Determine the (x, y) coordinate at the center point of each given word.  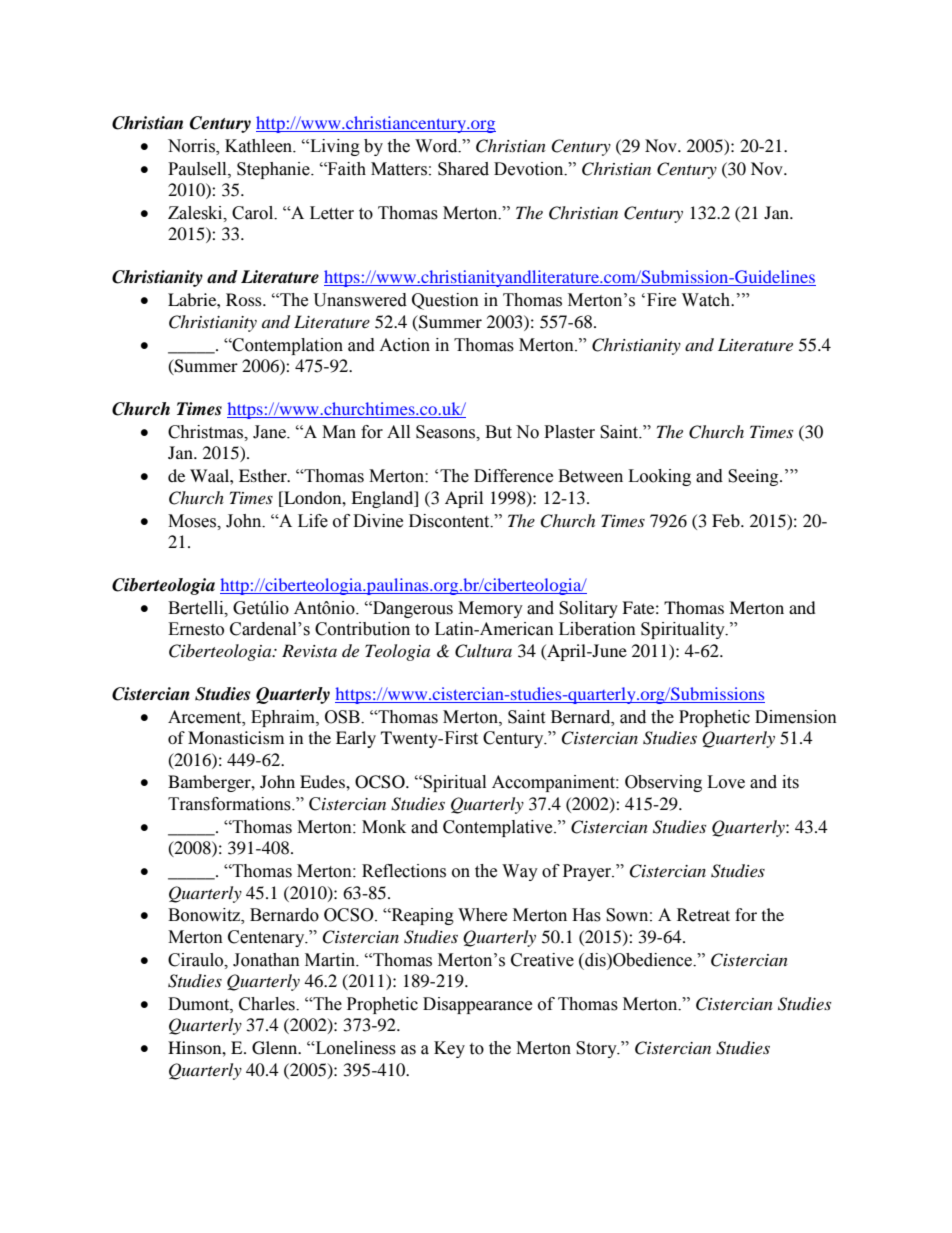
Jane (270, 432)
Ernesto (196, 629)
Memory (490, 609)
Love (726, 782)
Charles (268, 1004)
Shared (463, 169)
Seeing (754, 477)
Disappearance (477, 1005)
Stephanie (274, 170)
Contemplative (499, 828)
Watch (707, 300)
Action (404, 345)
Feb (727, 520)
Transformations (230, 804)
